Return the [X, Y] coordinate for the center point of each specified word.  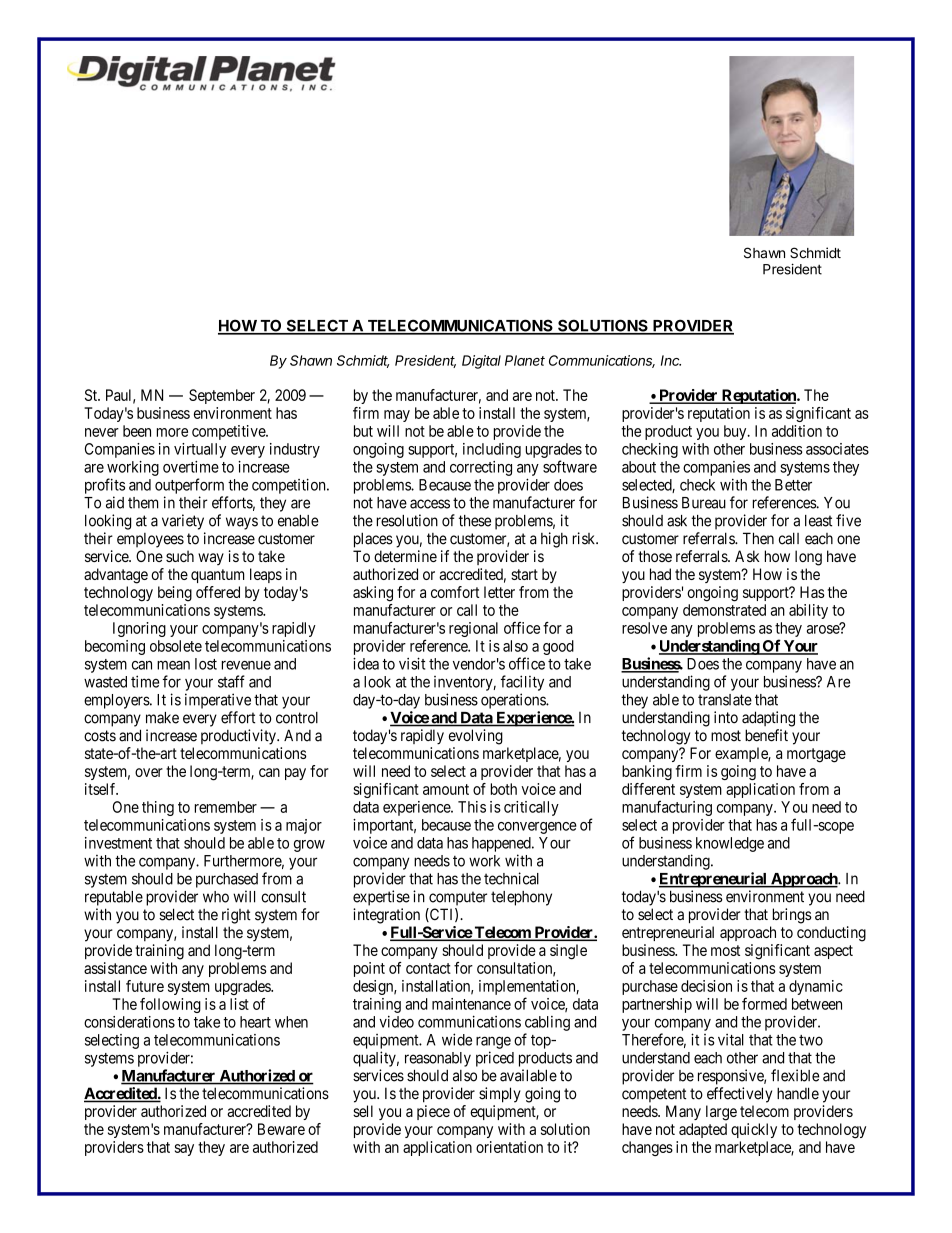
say [184, 1150]
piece [433, 1112]
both [504, 789]
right [236, 916]
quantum [217, 576]
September [222, 396]
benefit [766, 735]
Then [758, 538]
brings [792, 916]
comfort [455, 592]
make [162, 718]
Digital [481, 362]
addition [797, 431]
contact [428, 968]
